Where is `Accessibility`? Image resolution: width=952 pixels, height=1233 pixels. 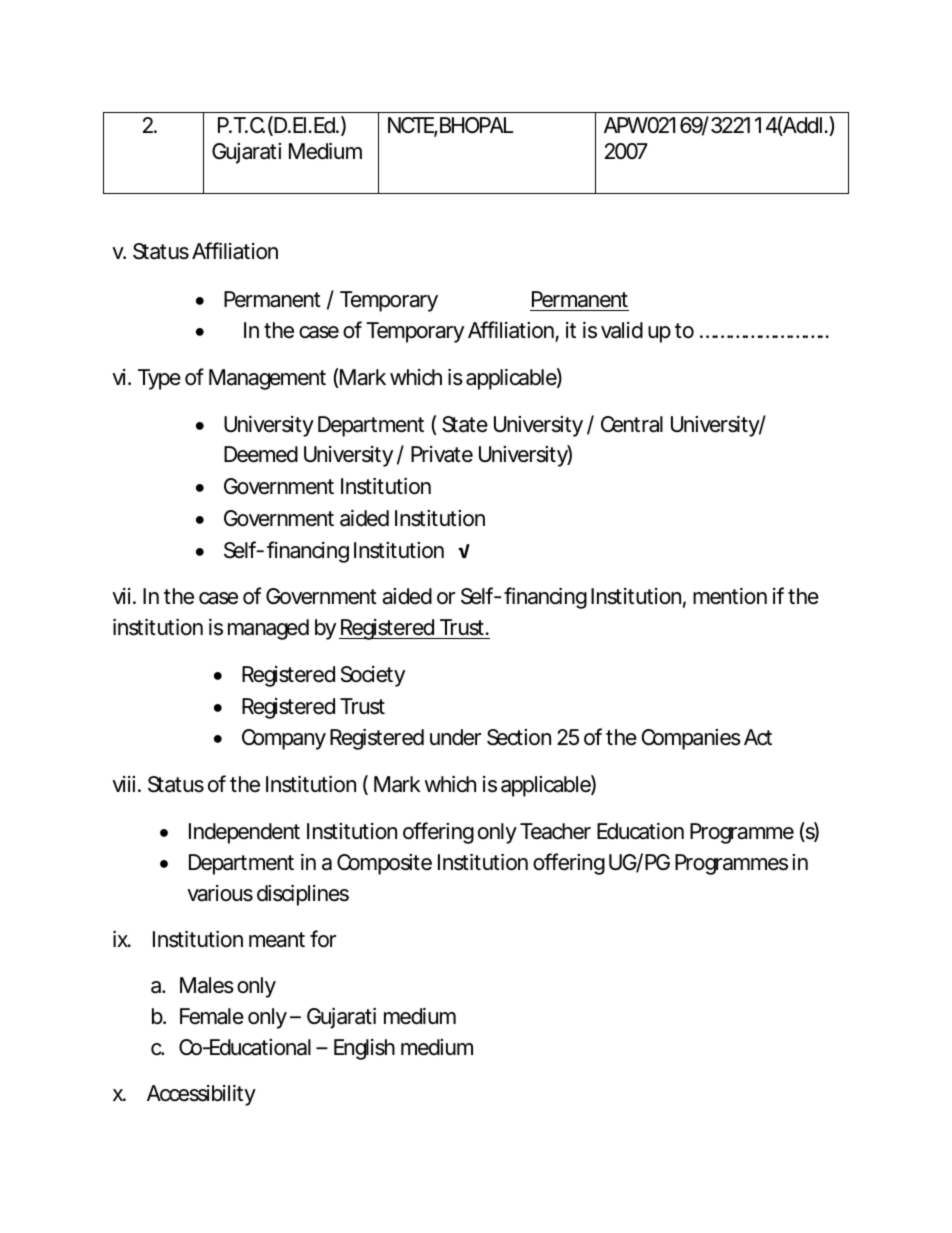 Accessibility is located at coordinates (201, 1095).
